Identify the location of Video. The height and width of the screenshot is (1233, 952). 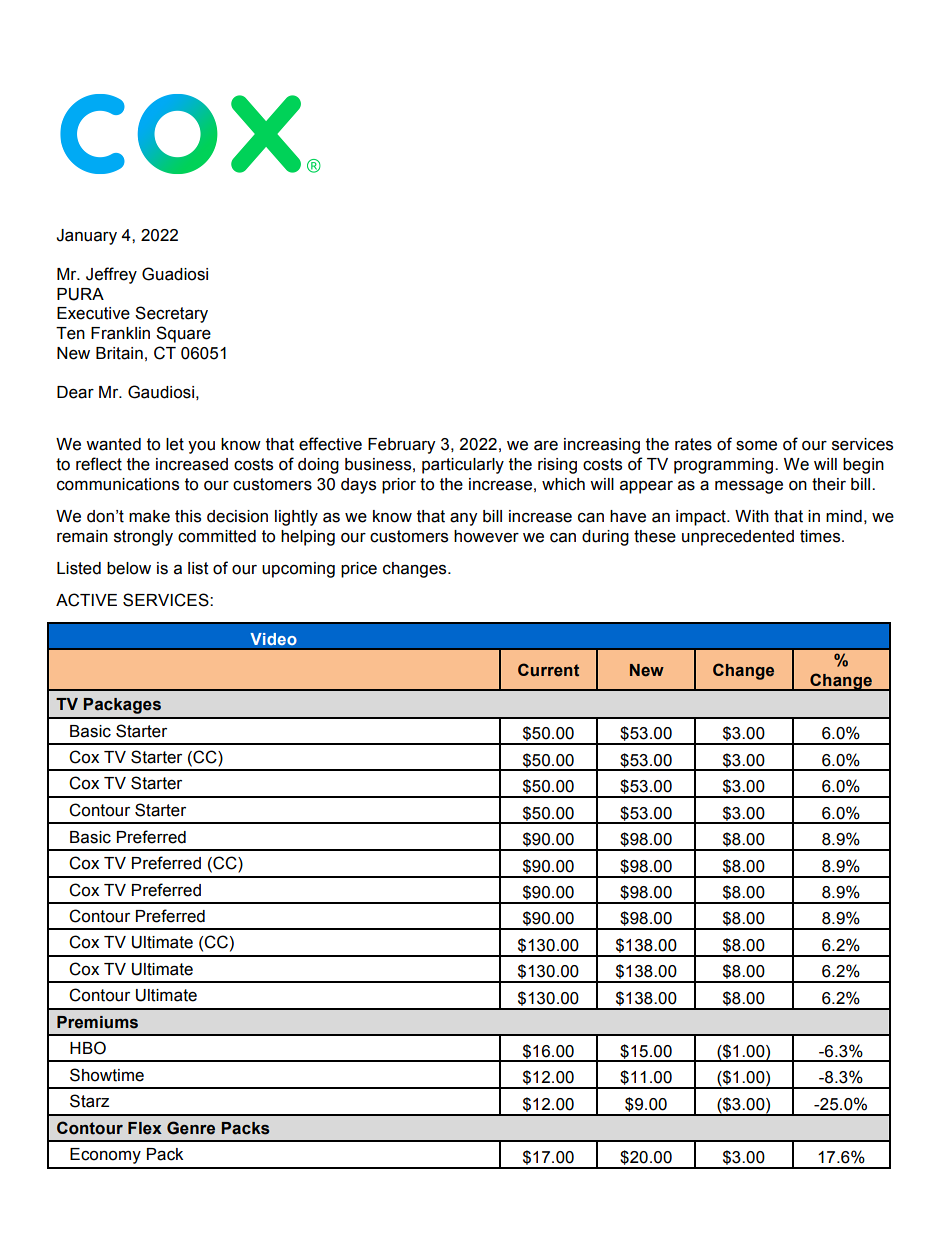
(273, 639).
